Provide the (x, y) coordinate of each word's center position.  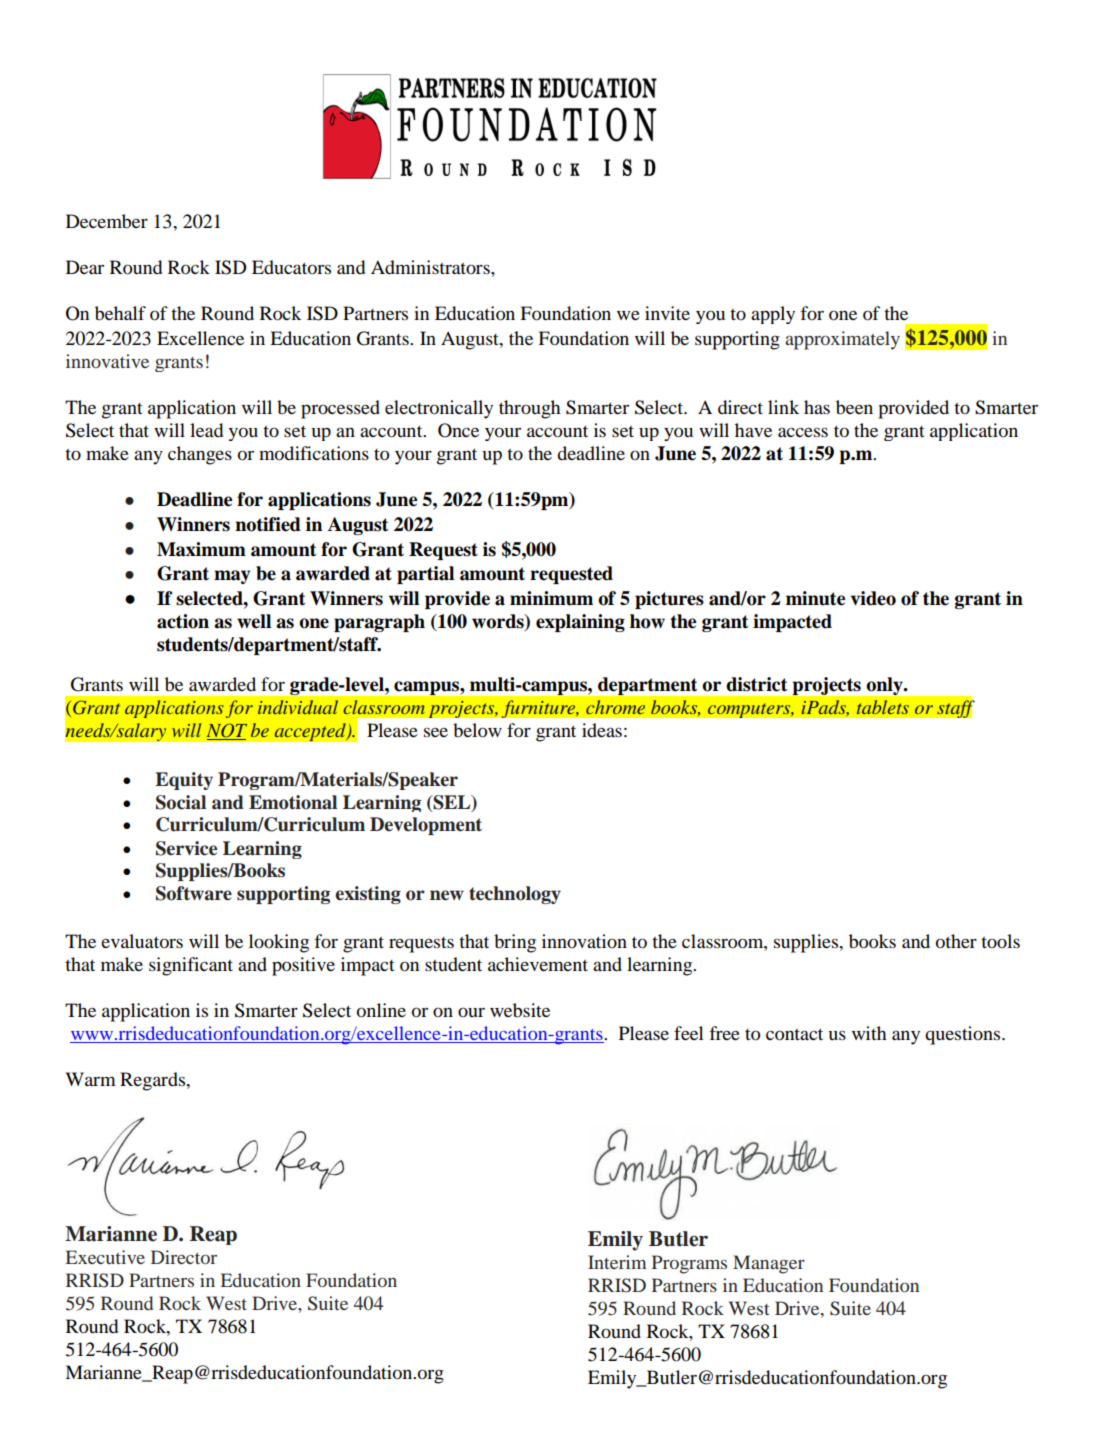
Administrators (431, 267)
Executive (105, 1257)
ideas (602, 730)
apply (773, 315)
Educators (291, 267)
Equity (184, 781)
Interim (617, 1262)
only (886, 686)
